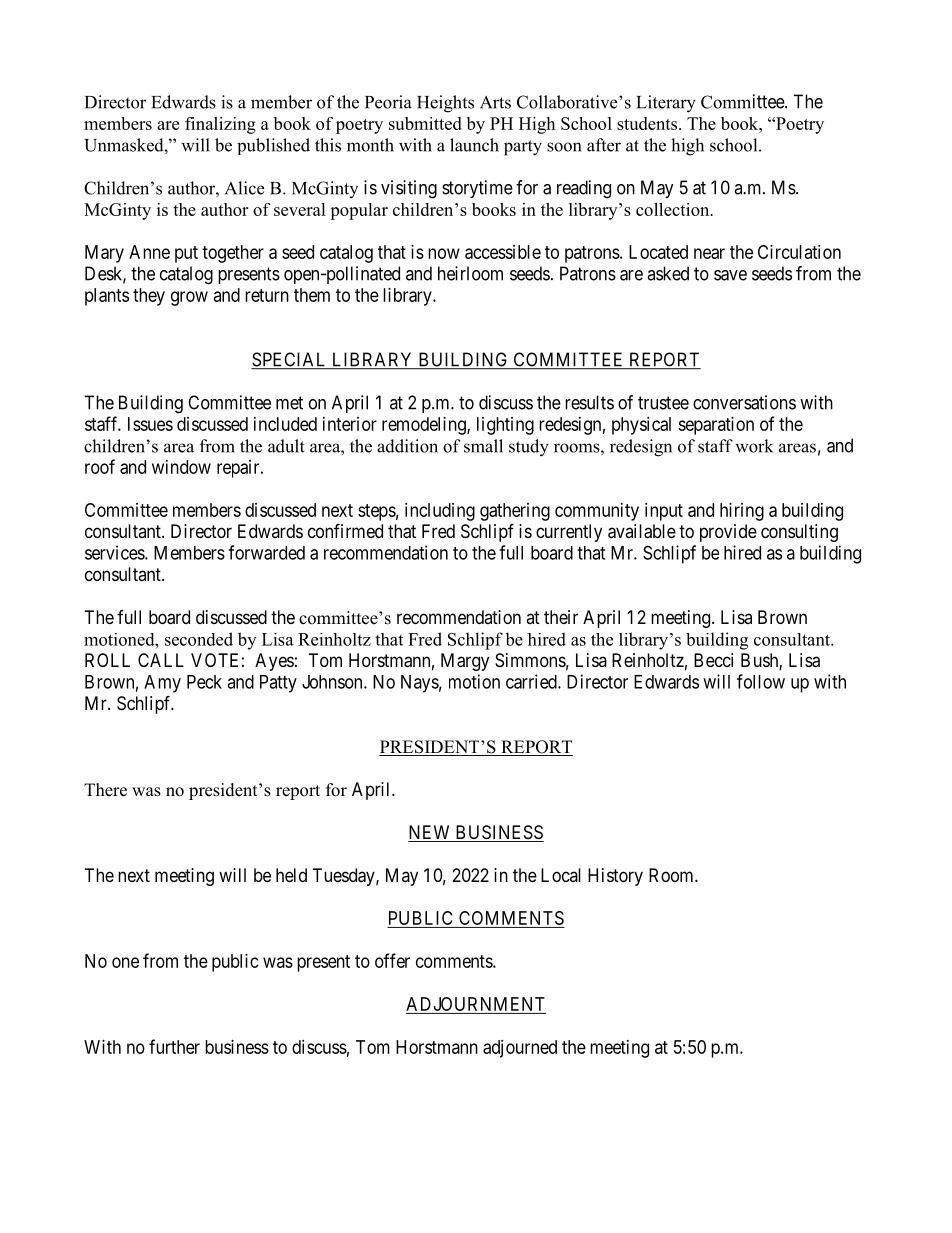  I want to click on services, so click(115, 552).
